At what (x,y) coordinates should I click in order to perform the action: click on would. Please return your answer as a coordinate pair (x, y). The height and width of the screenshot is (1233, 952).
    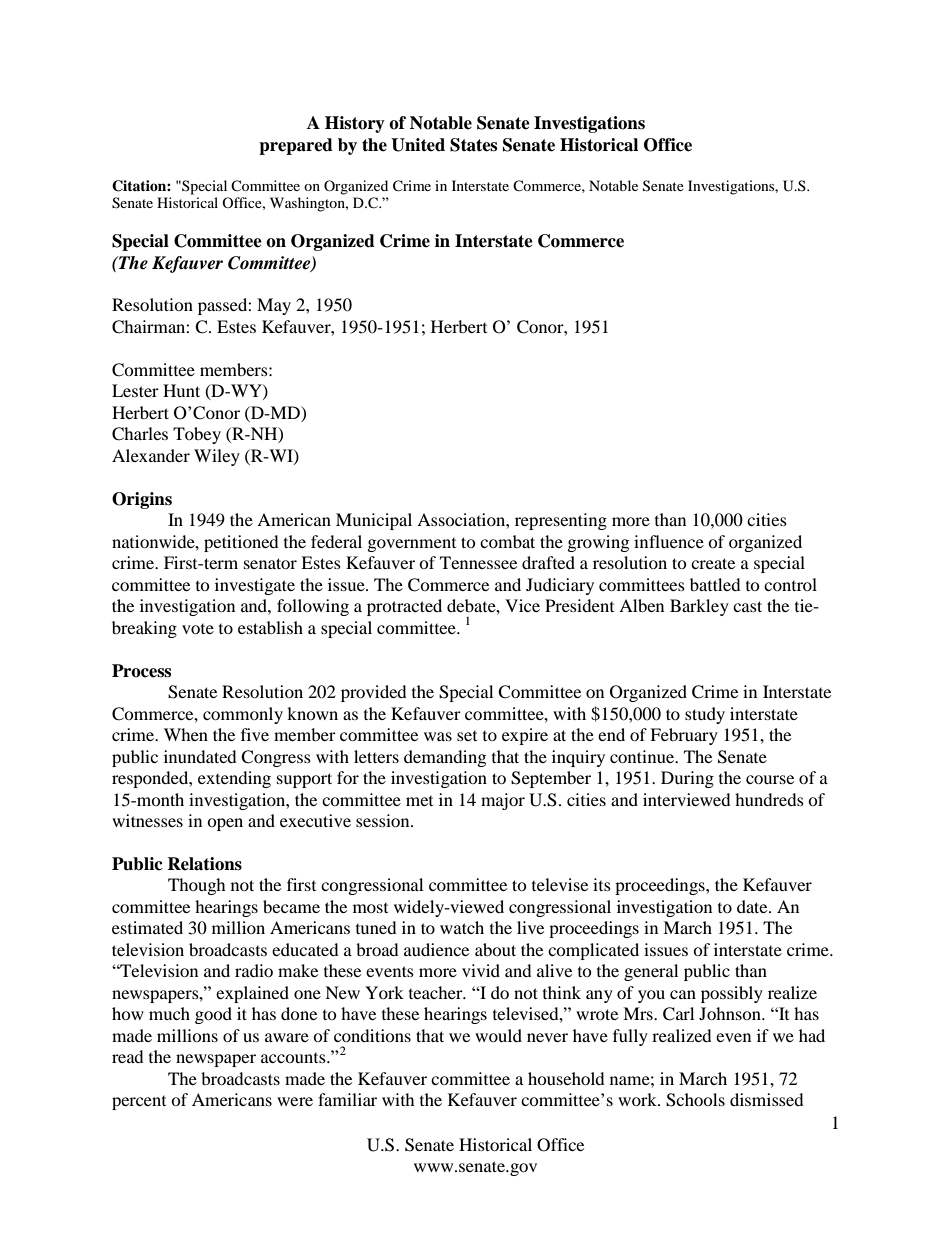
    Looking at the image, I should click on (498, 1035).
